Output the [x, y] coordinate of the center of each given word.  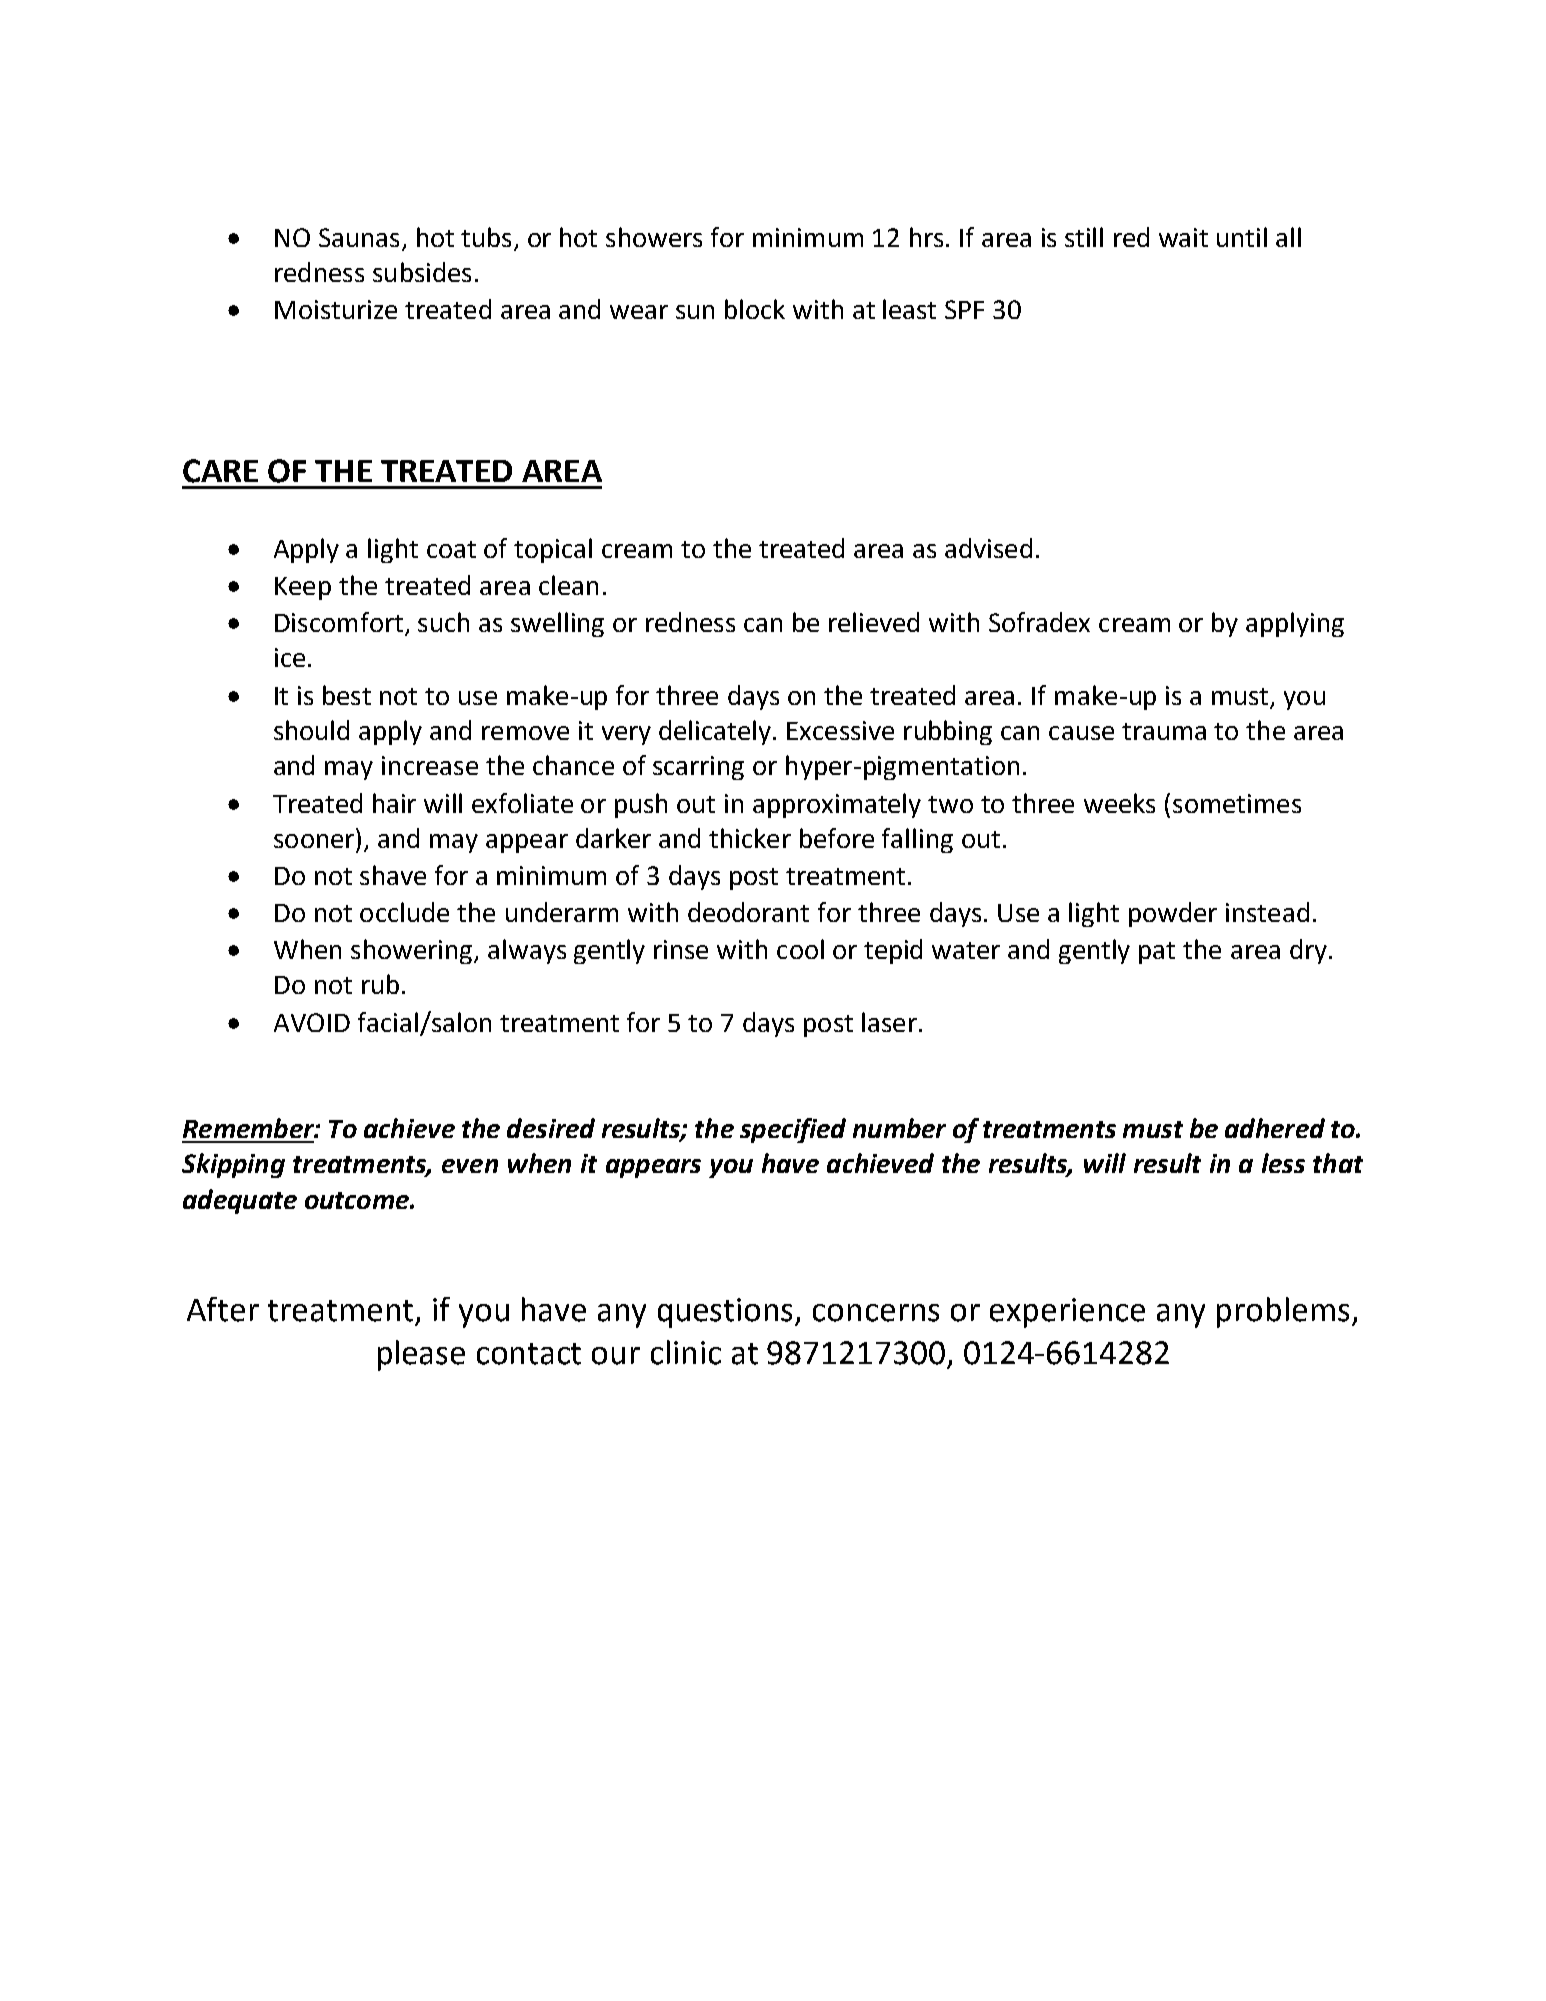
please [421, 1355]
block [755, 309]
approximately [837, 805]
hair [394, 803]
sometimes [1237, 803]
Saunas [359, 237]
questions [727, 1313]
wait [1183, 237]
